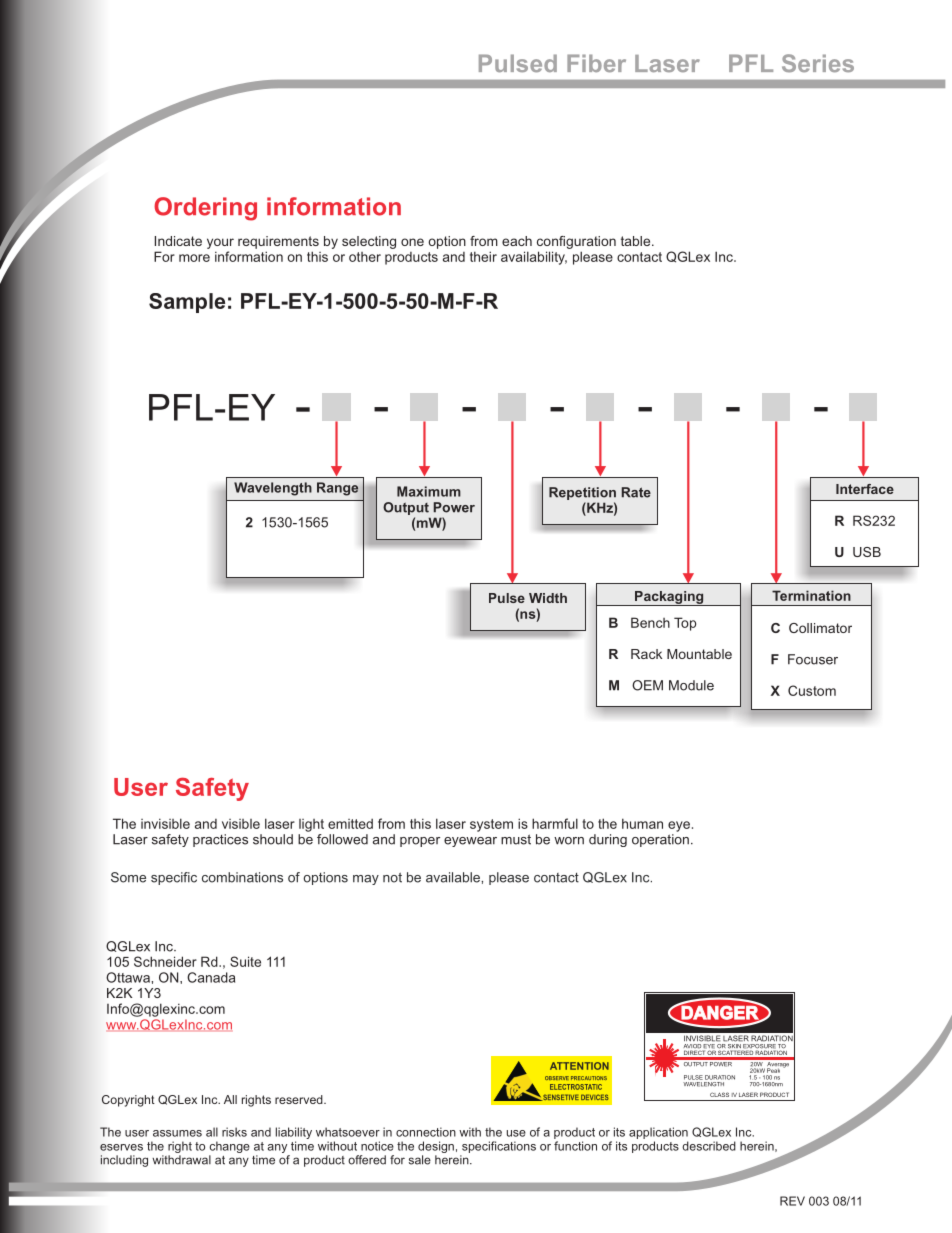  Describe the element at coordinates (436, 1147) in the screenshot. I see `design` at that location.
